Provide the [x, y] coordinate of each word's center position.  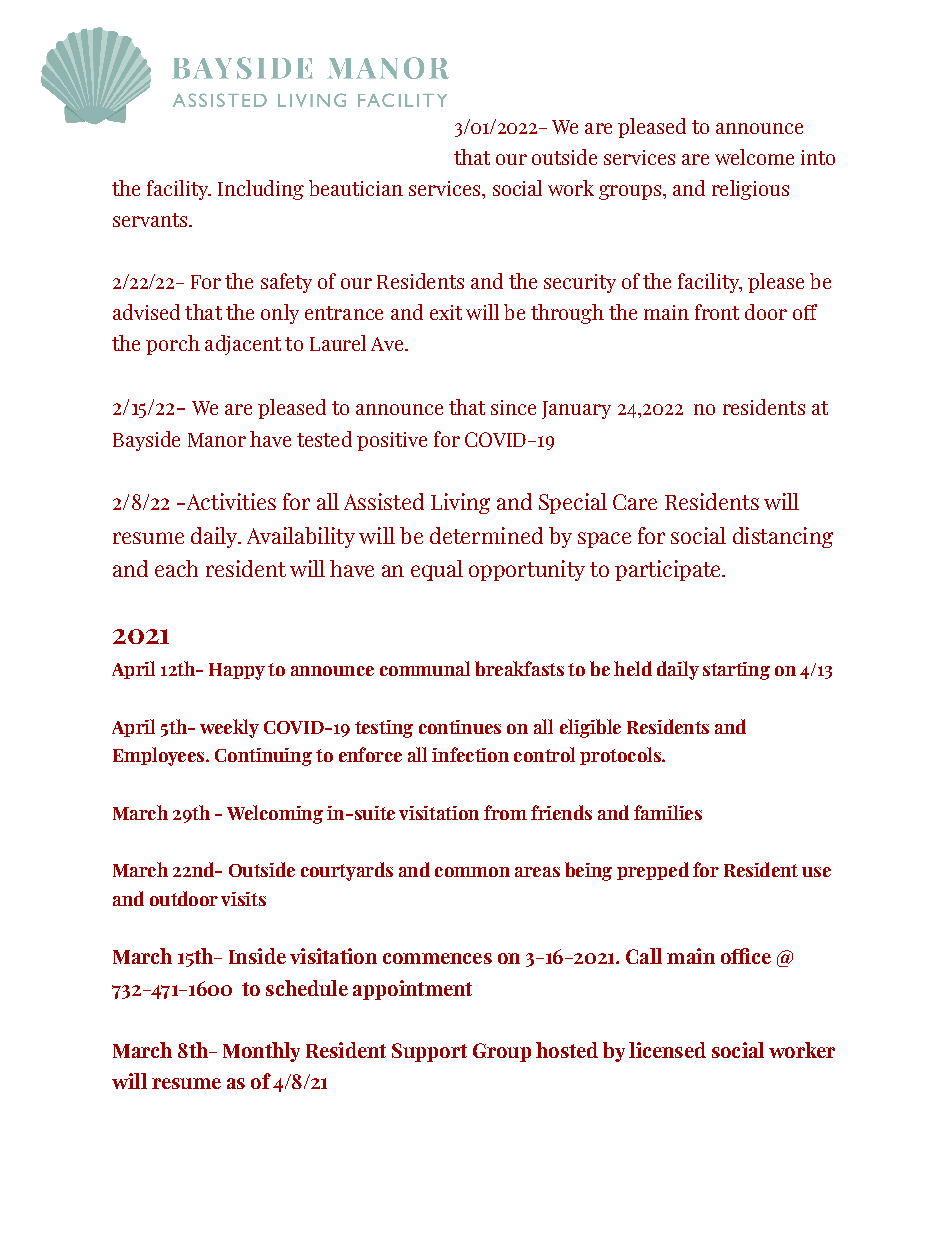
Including [261, 190]
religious [750, 190]
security [580, 283]
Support [429, 1052]
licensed [667, 1050]
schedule [307, 988]
